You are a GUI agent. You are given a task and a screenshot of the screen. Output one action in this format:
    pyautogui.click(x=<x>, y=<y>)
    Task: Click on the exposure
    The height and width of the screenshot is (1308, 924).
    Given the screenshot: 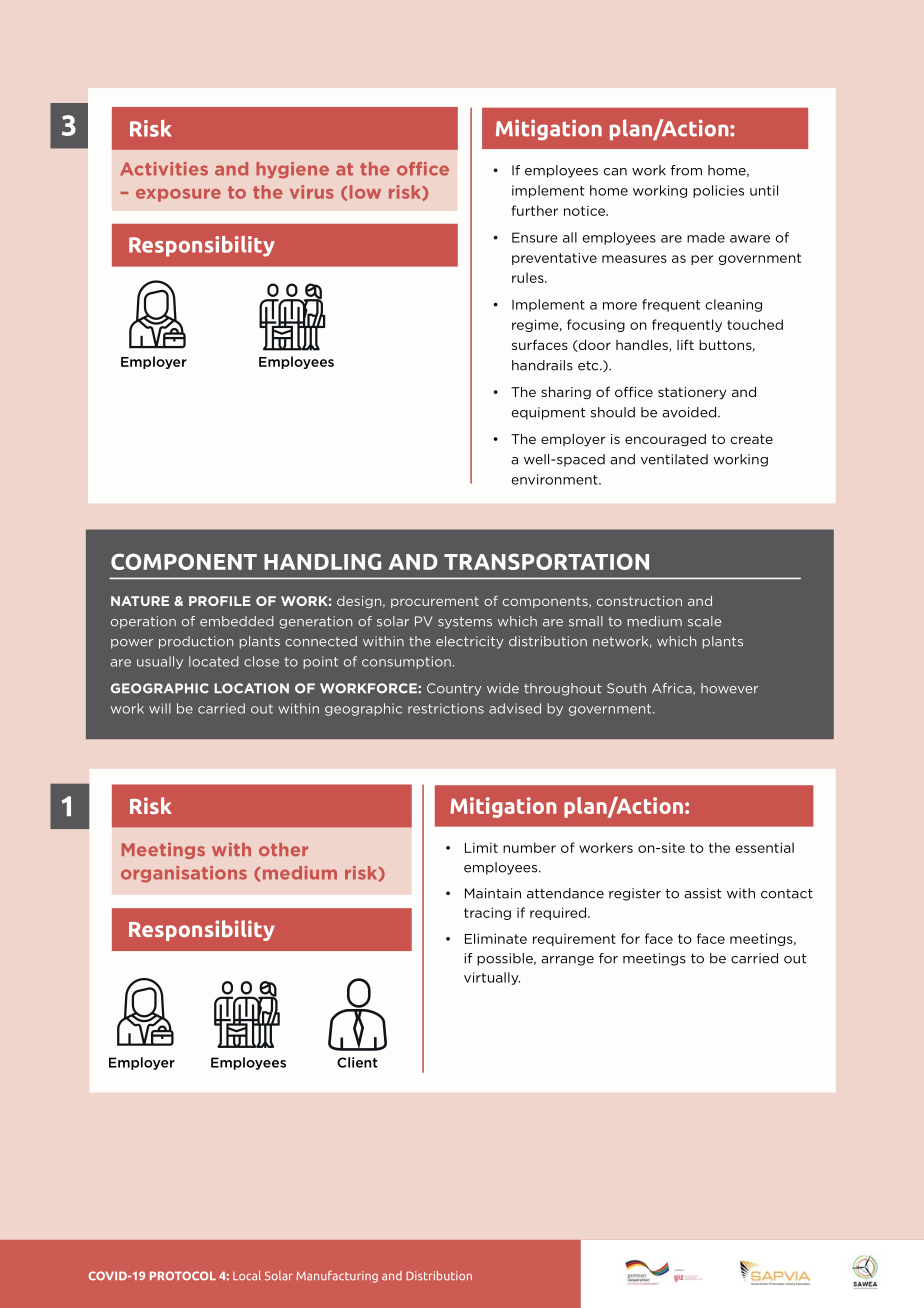 What is the action you would take?
    pyautogui.click(x=178, y=195)
